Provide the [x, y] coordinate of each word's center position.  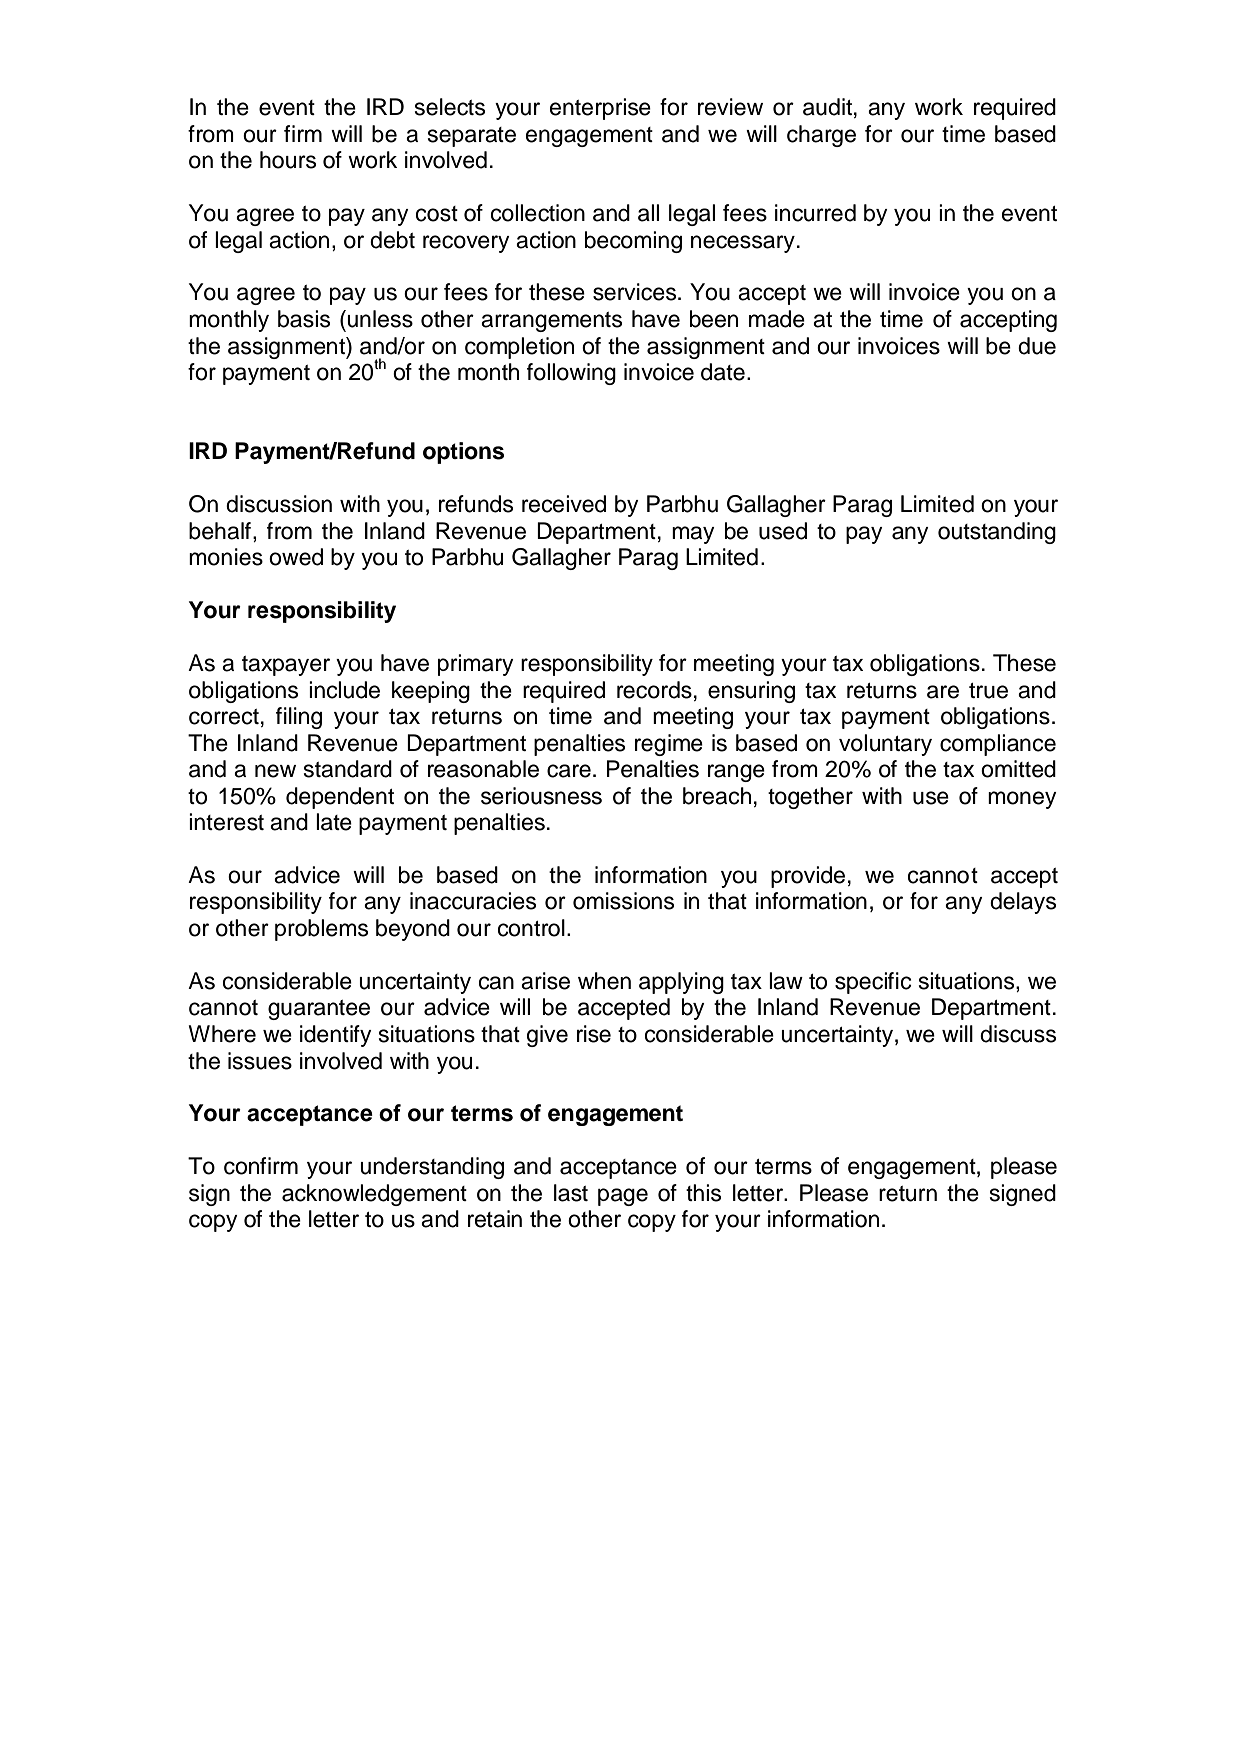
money [1022, 800]
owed [296, 557]
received [564, 504]
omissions [623, 901]
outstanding [997, 533]
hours [288, 160]
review [730, 107]
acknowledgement [374, 1195]
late [334, 822]
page [623, 1197]
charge [821, 136]
